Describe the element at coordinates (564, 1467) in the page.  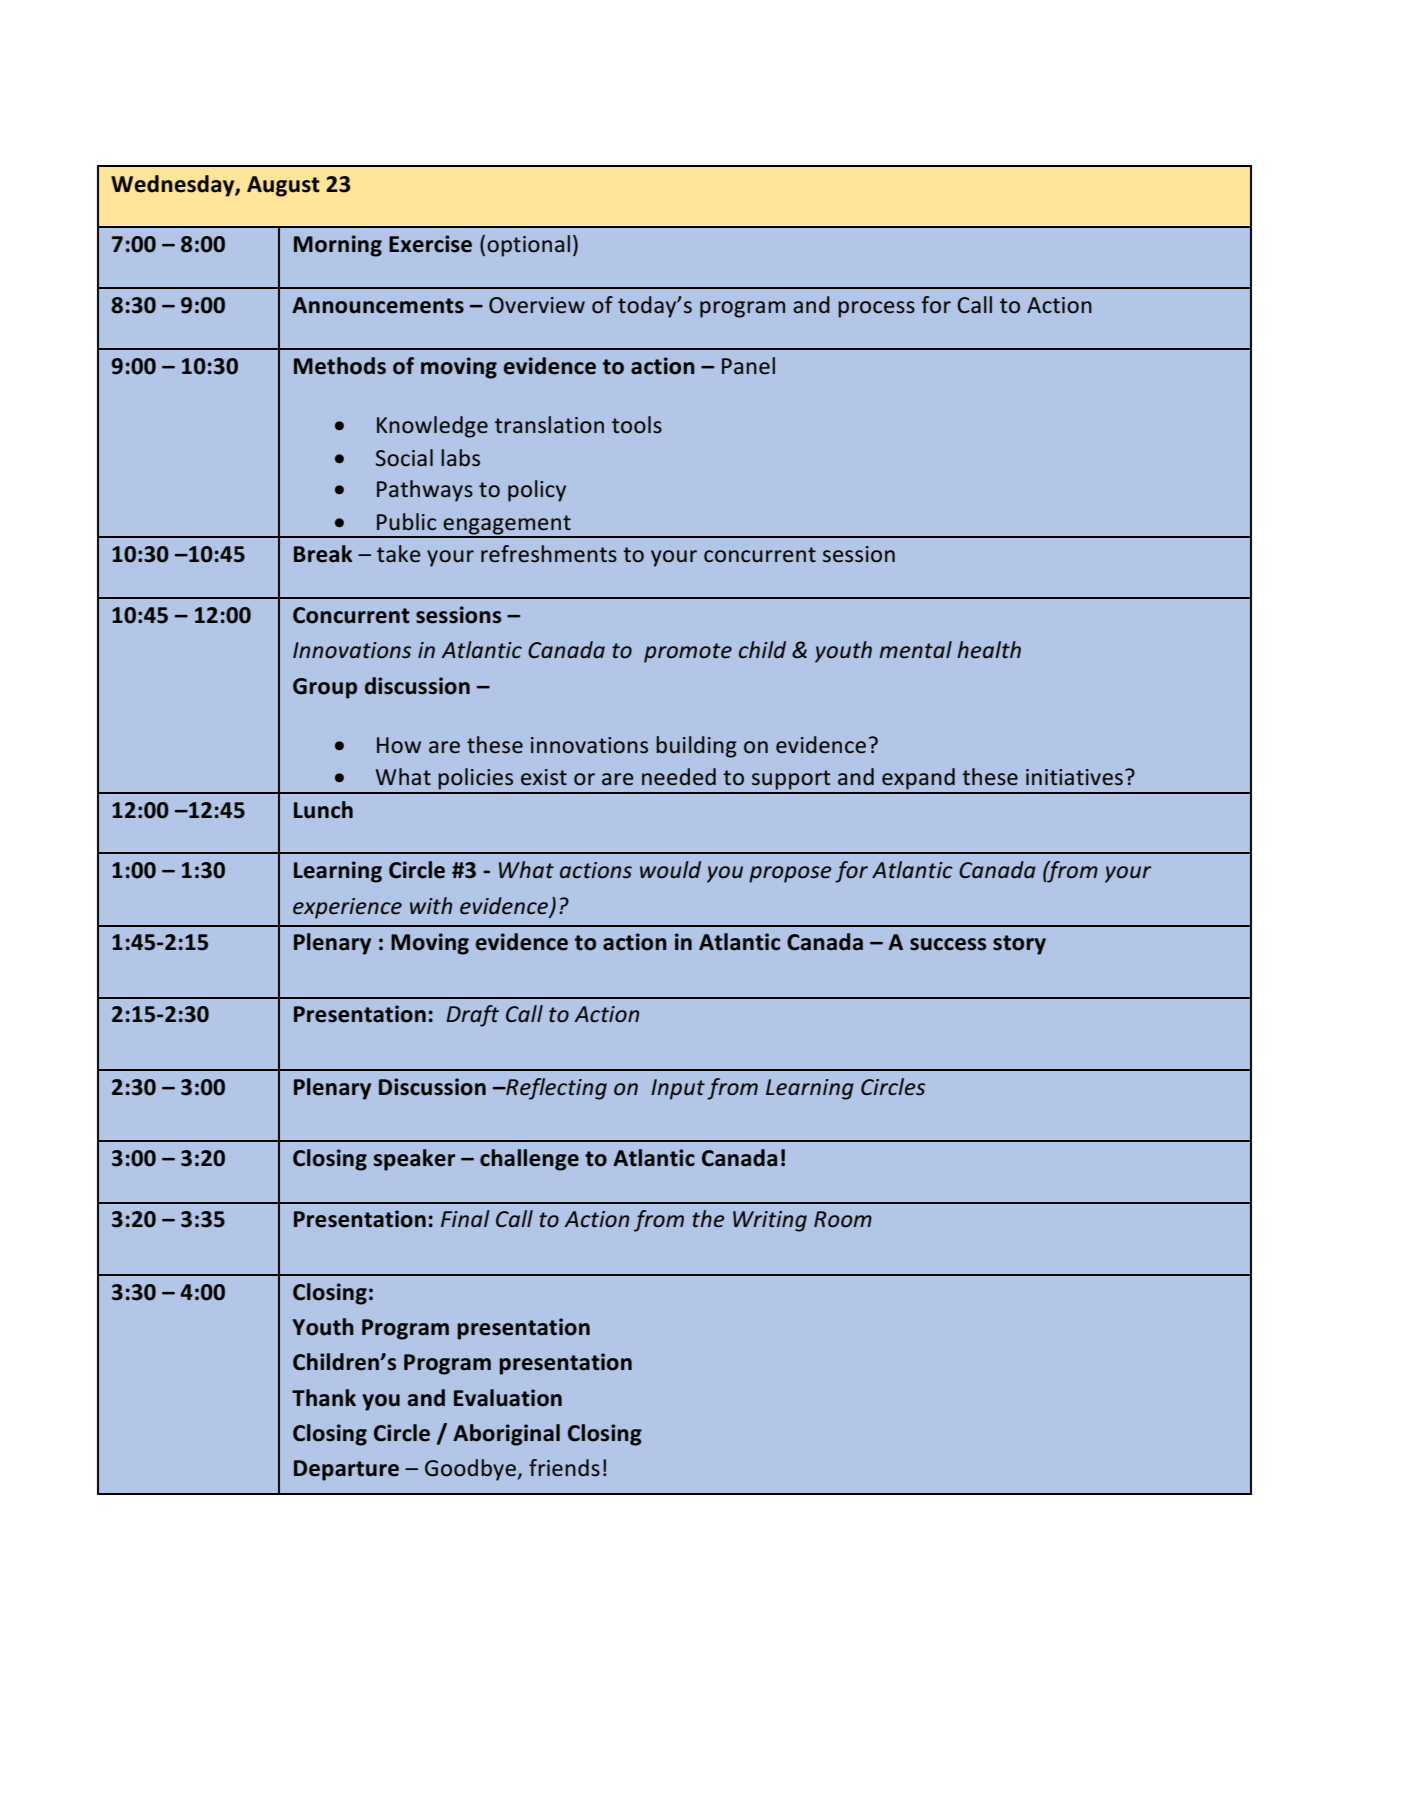
I see `friends` at that location.
